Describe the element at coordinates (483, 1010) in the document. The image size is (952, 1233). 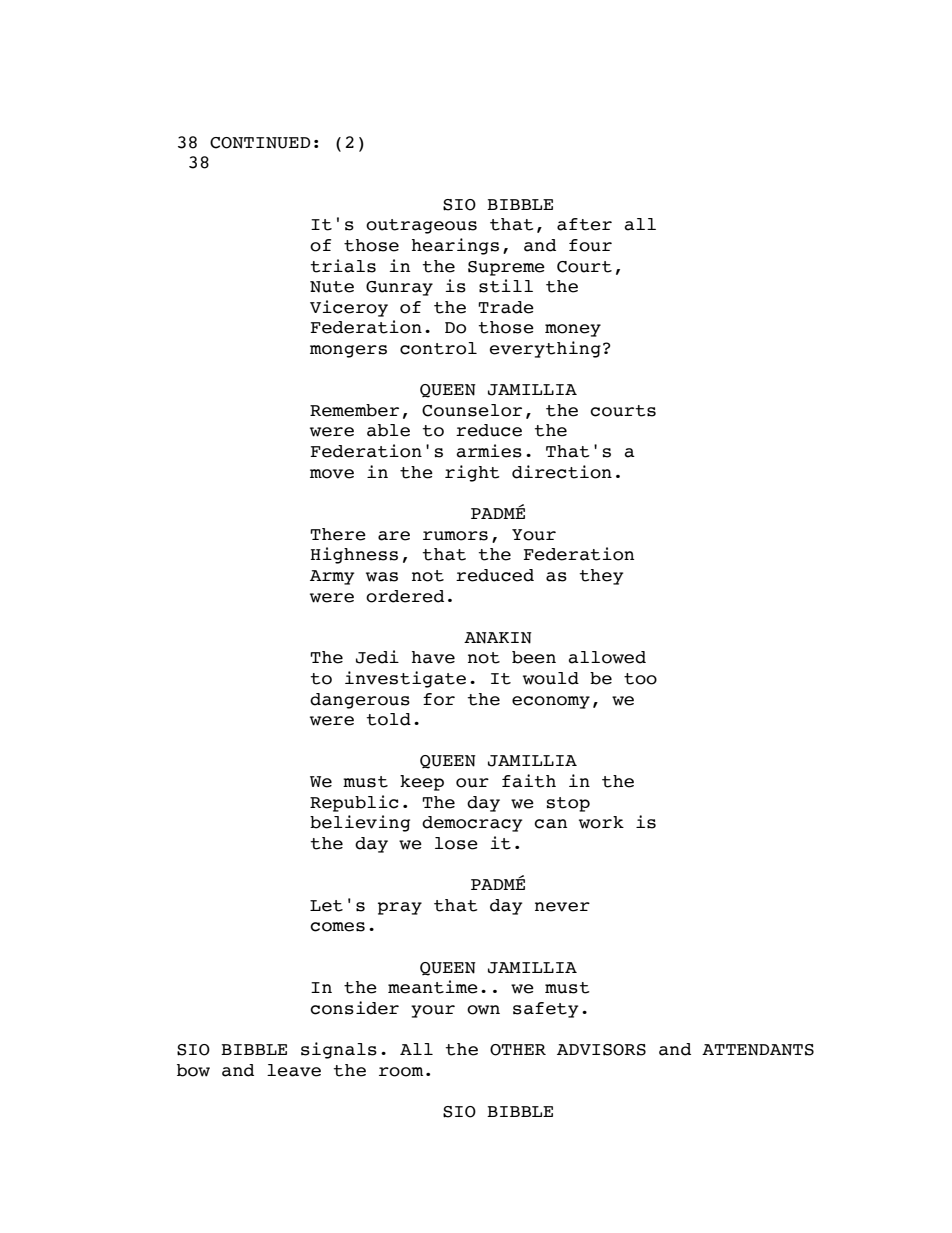
I see `own` at that location.
